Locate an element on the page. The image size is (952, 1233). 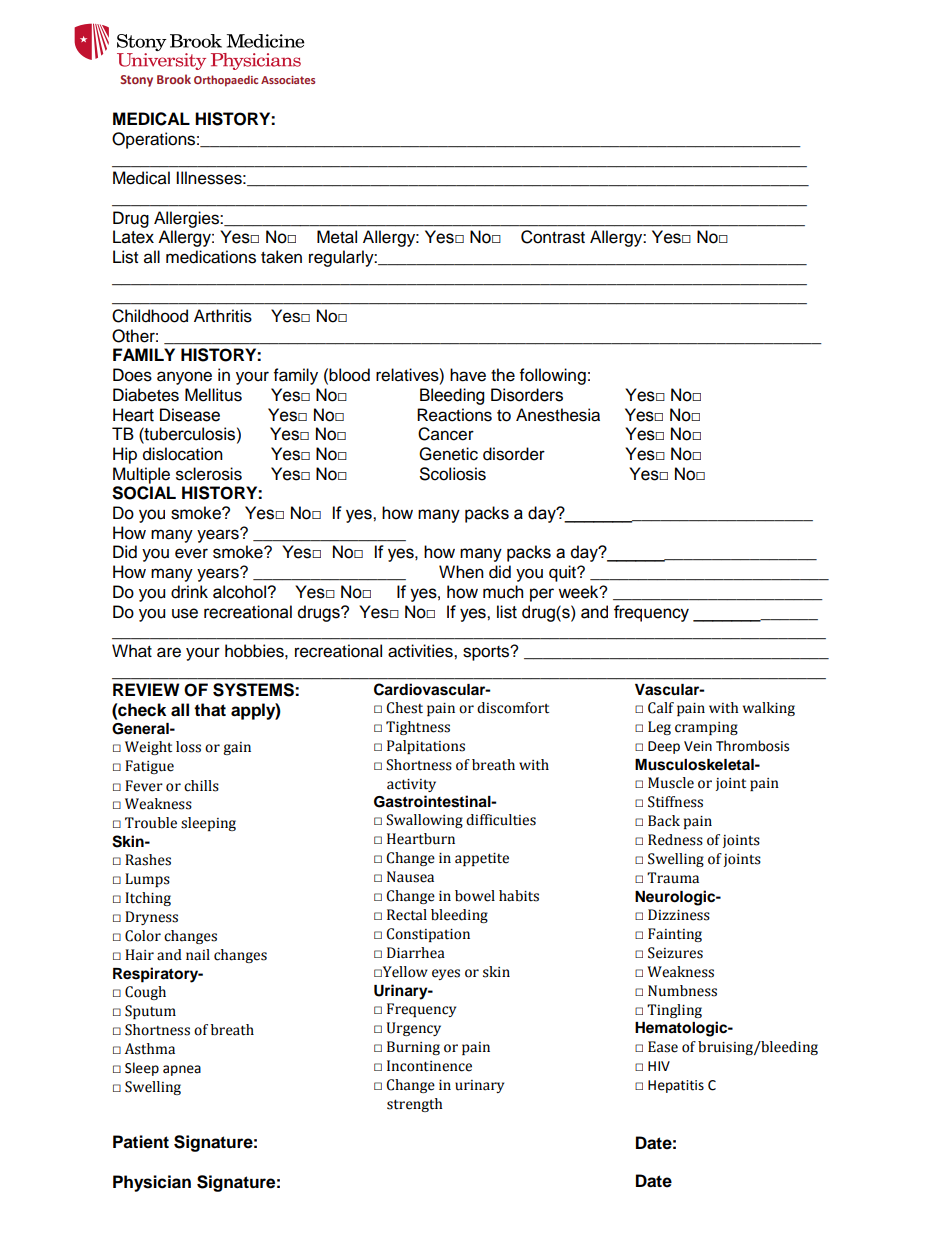
Associates is located at coordinates (288, 80).
